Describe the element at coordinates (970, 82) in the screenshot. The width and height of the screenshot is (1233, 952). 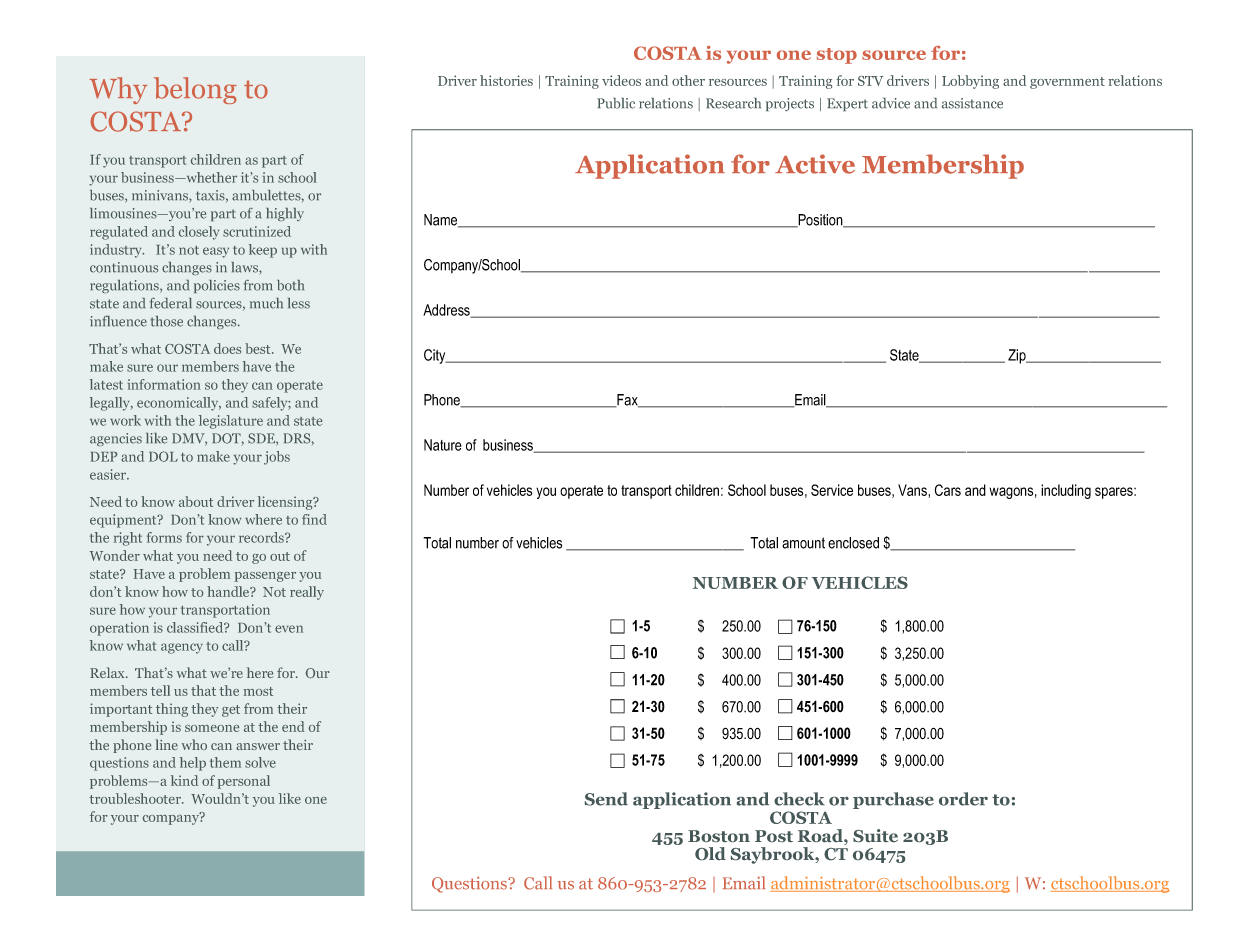
I see `Lobbying` at that location.
